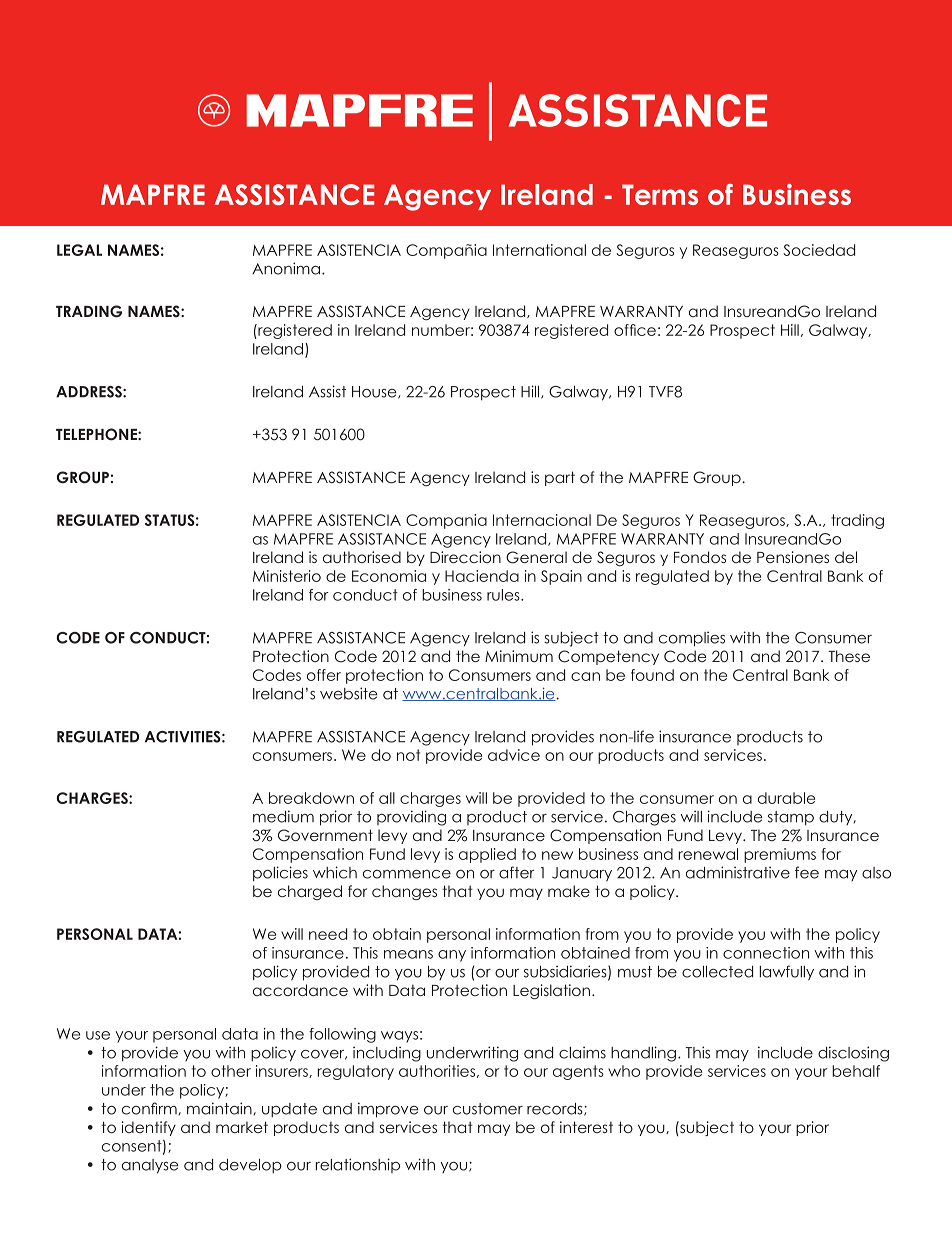 Image resolution: width=952 pixels, height=1233 pixels. Describe the element at coordinates (819, 250) in the image. I see `Sociedad` at that location.
